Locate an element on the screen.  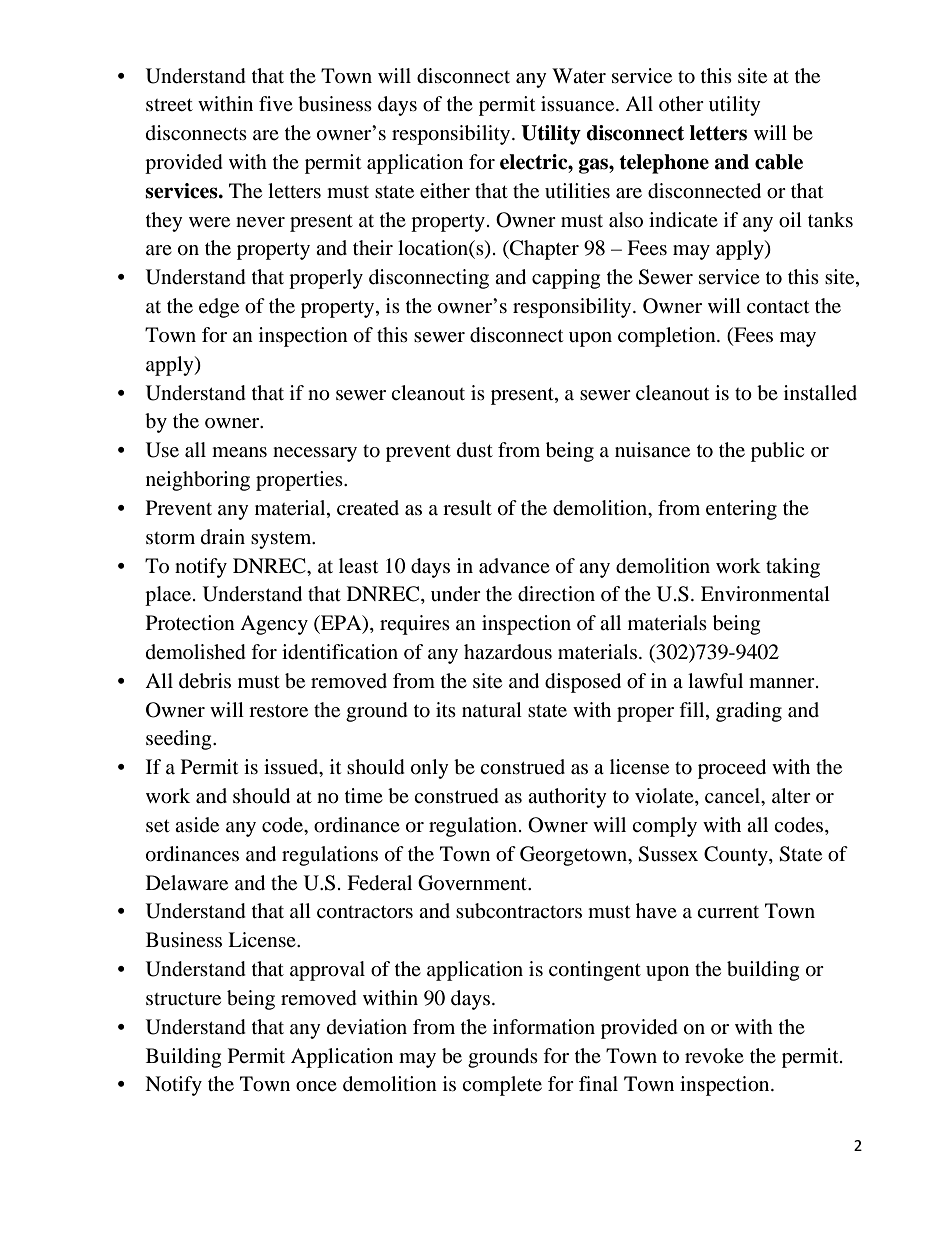
drain is located at coordinates (223, 536).
